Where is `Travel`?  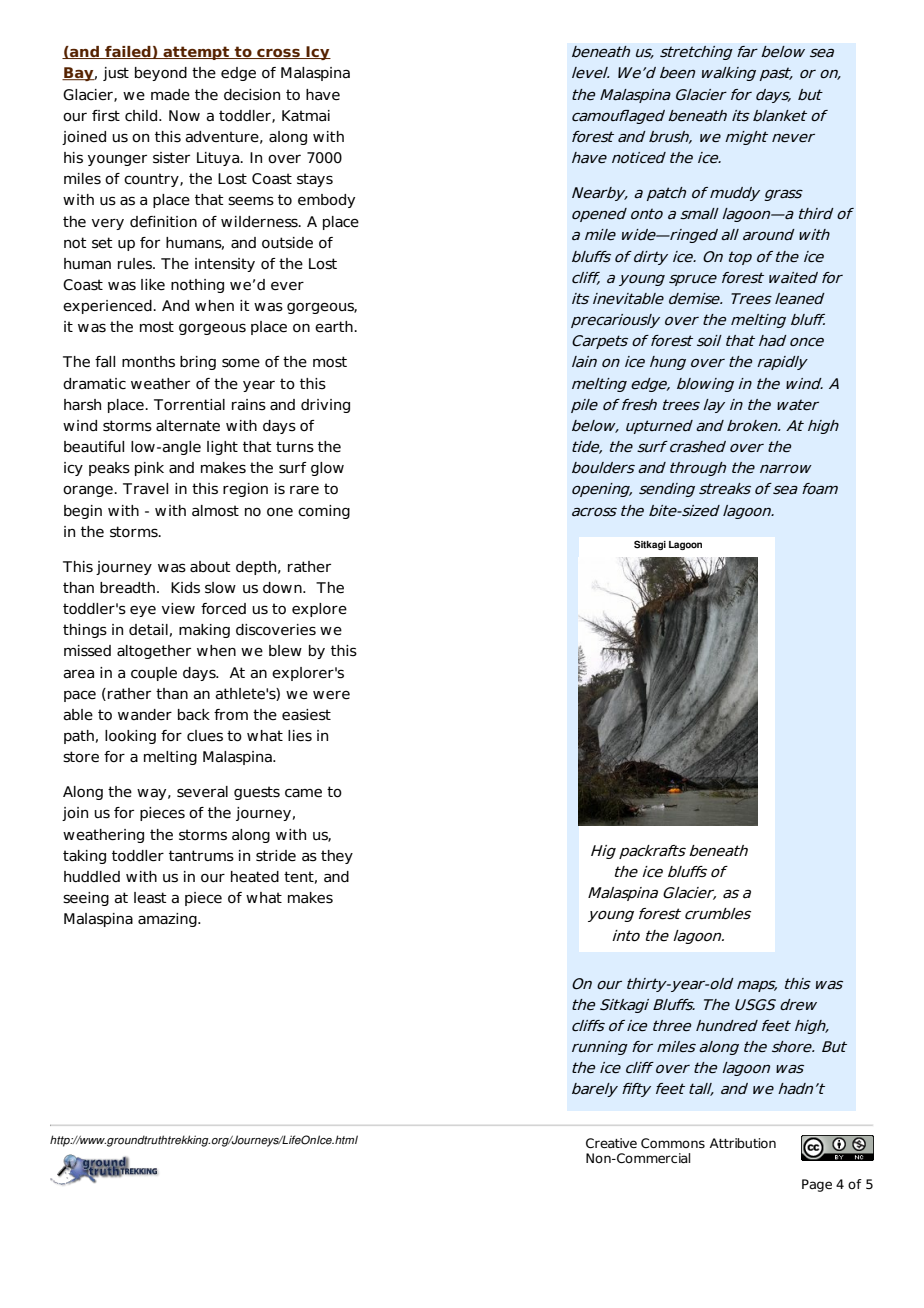 Travel is located at coordinates (145, 489).
